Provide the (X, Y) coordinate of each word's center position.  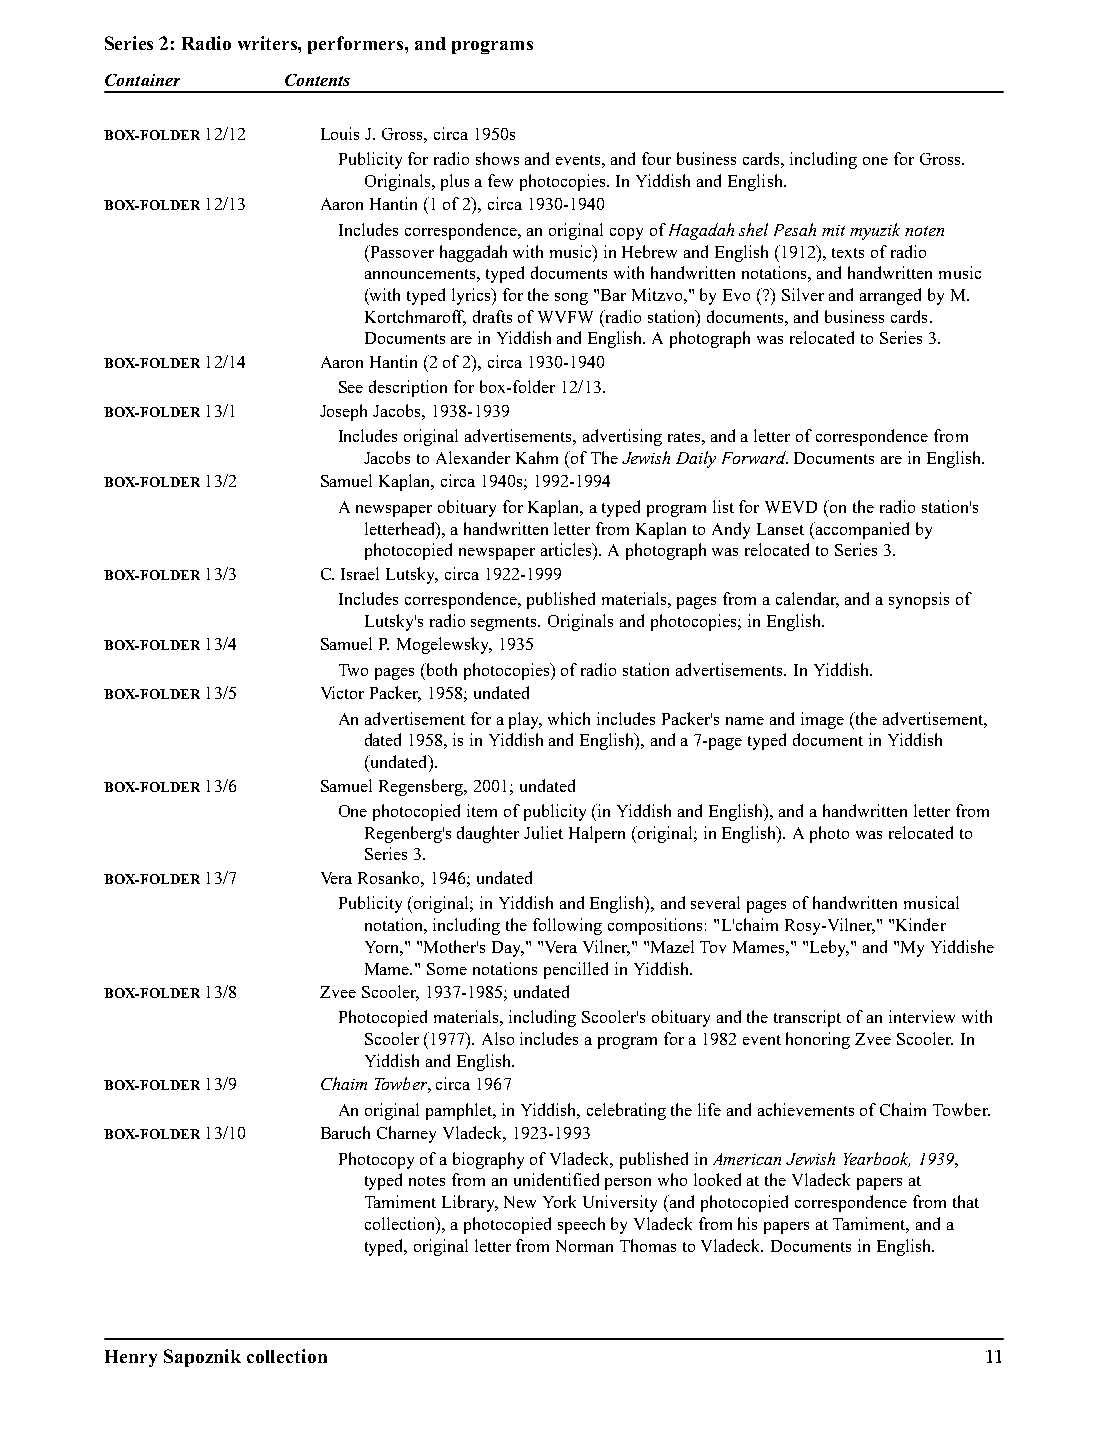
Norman (584, 1246)
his (747, 1223)
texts (848, 253)
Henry (131, 1358)
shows (497, 158)
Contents (317, 80)
